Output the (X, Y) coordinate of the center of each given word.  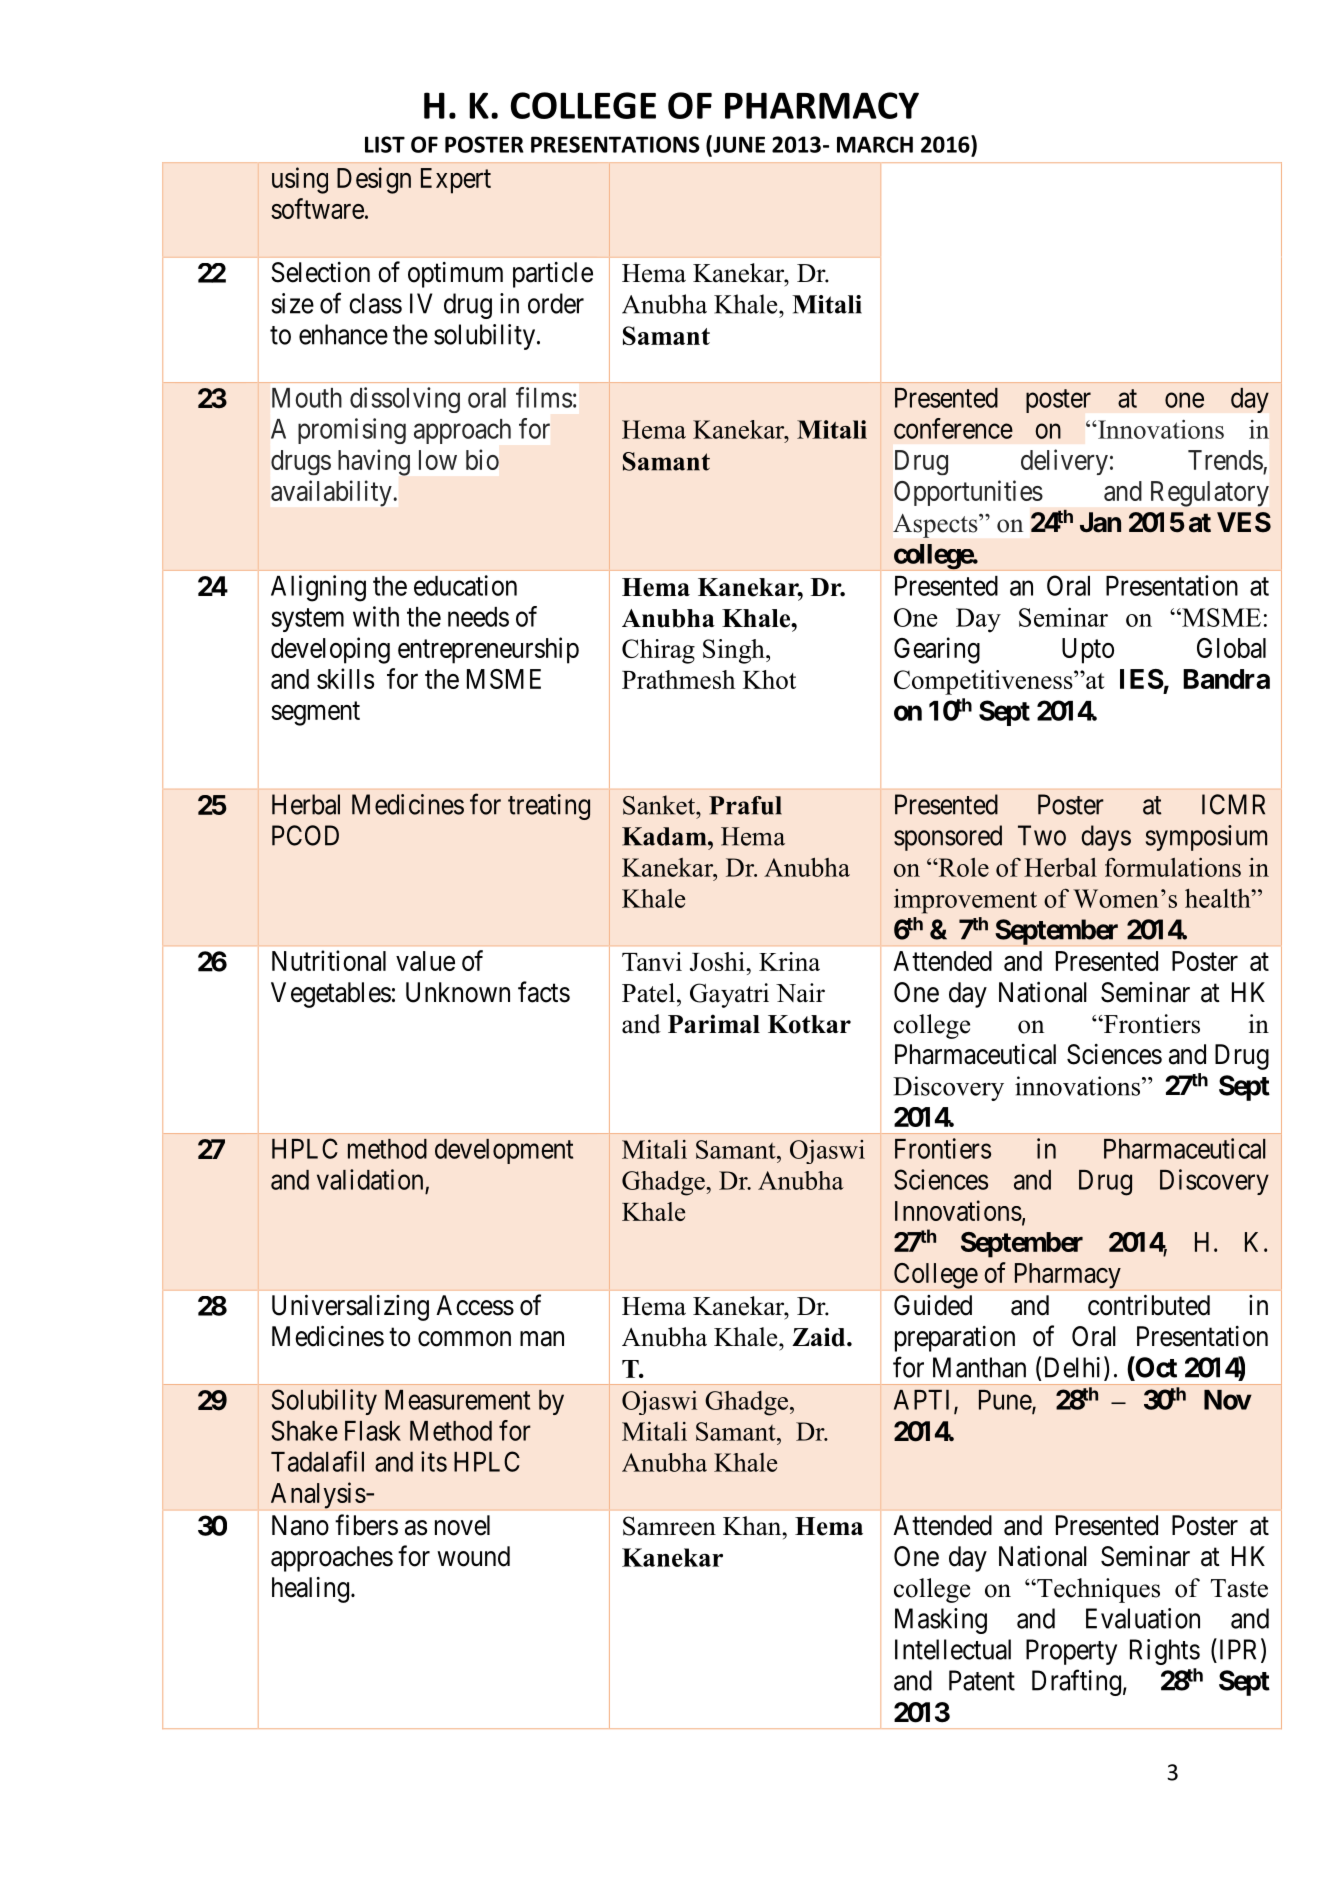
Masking (941, 1621)
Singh (735, 651)
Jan (1100, 522)
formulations (1173, 867)
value (425, 961)
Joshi (718, 961)
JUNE (738, 144)
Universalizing (350, 1307)
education (465, 585)
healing (310, 1590)
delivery (1064, 462)
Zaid (820, 1337)
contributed (1149, 1305)
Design (374, 180)
